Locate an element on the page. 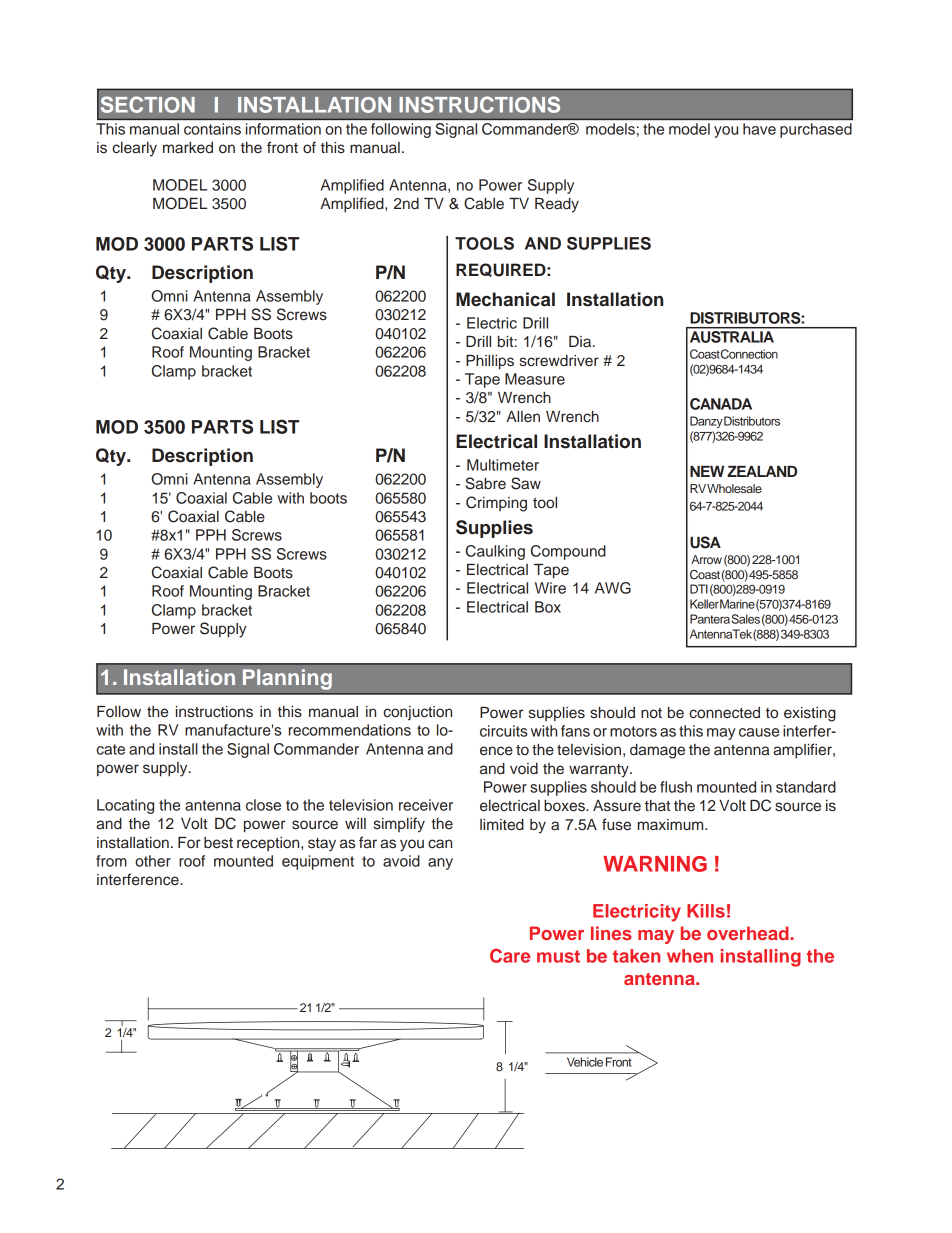  Ready is located at coordinates (557, 205).
